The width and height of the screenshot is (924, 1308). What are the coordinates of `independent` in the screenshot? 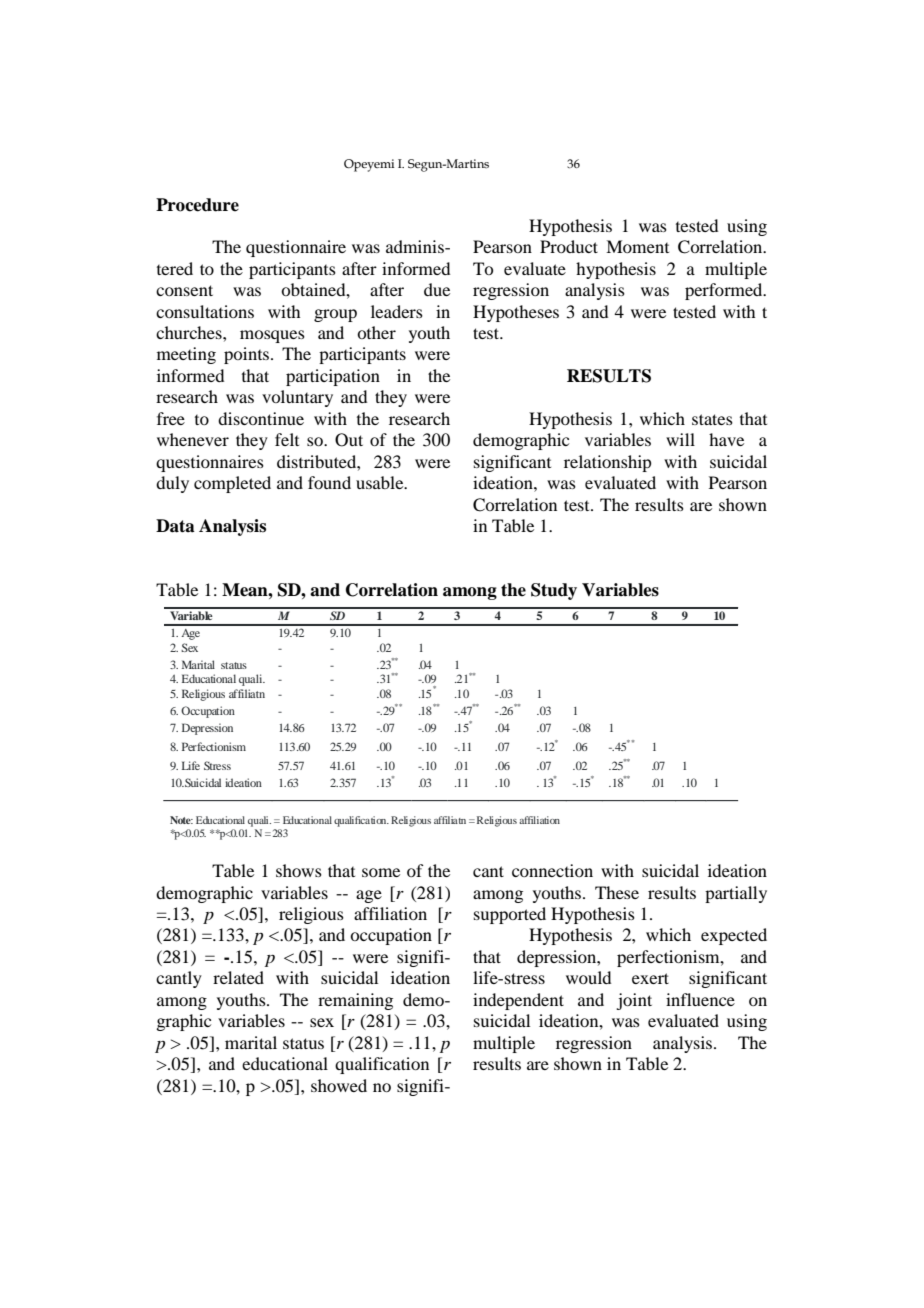 It's located at (518, 1001).
